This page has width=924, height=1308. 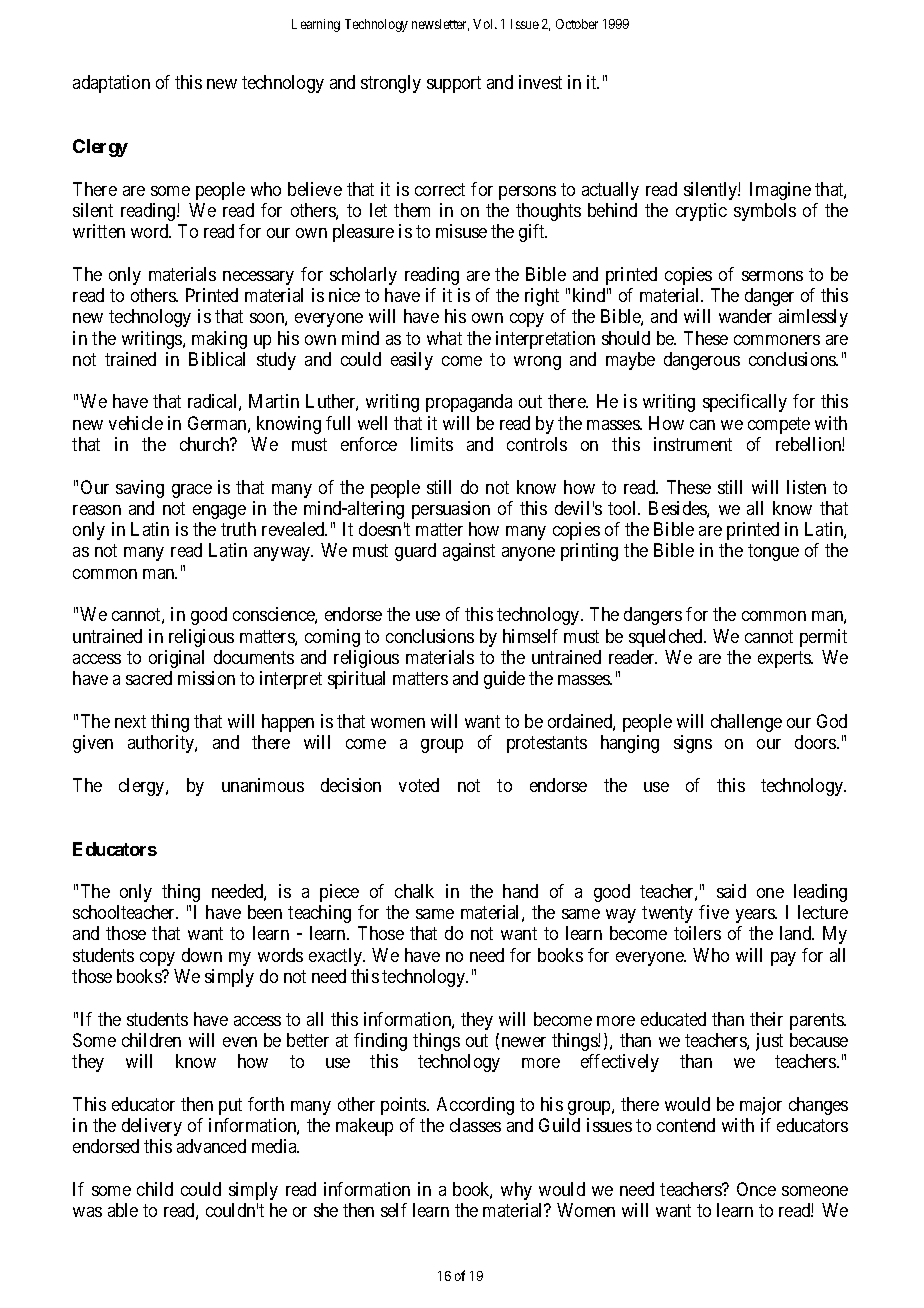 I want to click on experts, so click(x=785, y=659).
